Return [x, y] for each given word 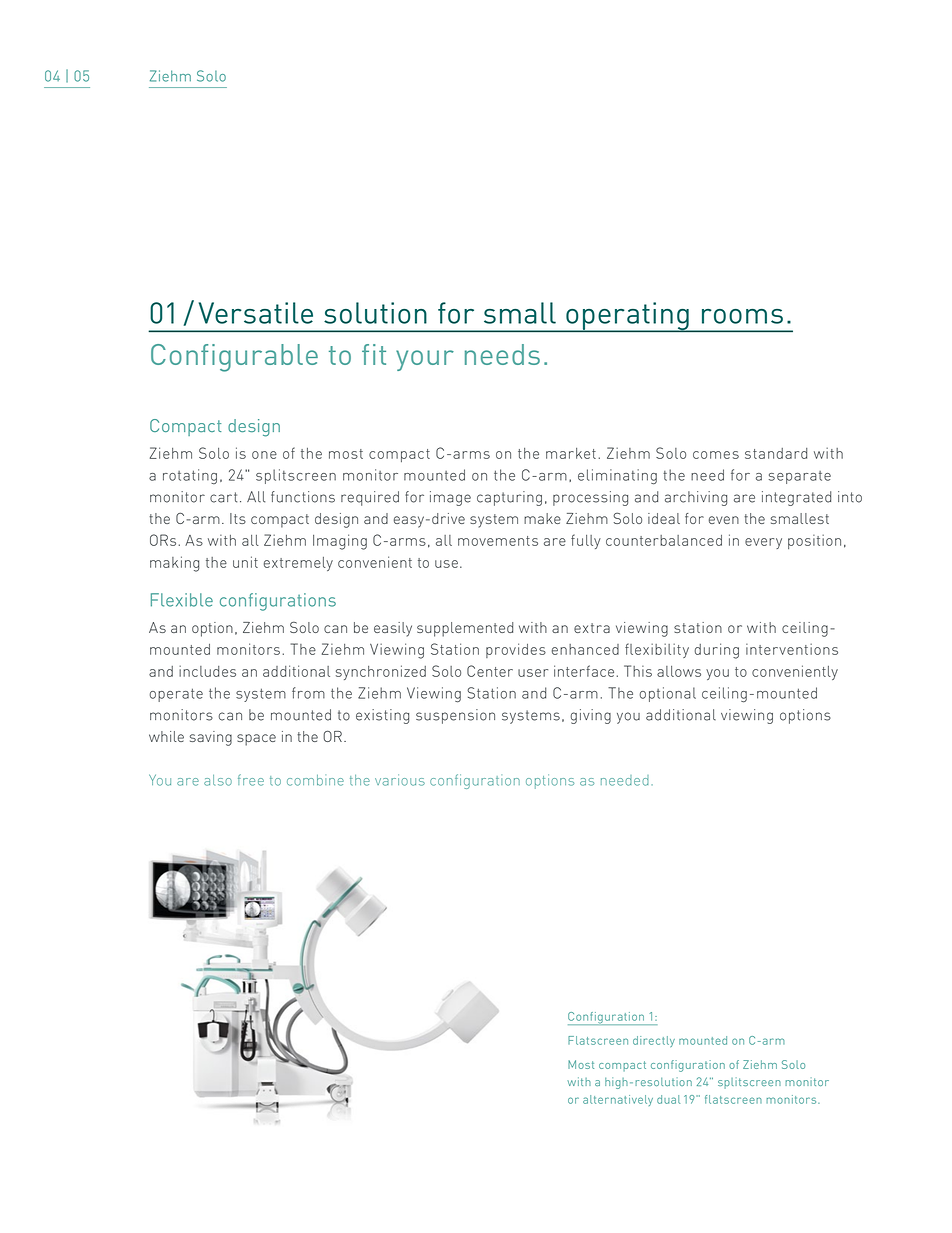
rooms [742, 316]
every [763, 543]
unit [245, 562]
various [400, 780]
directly [654, 1041]
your [425, 360]
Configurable [234, 358]
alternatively [618, 1100]
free [251, 780]
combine [315, 780]
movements [498, 541]
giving [590, 716]
